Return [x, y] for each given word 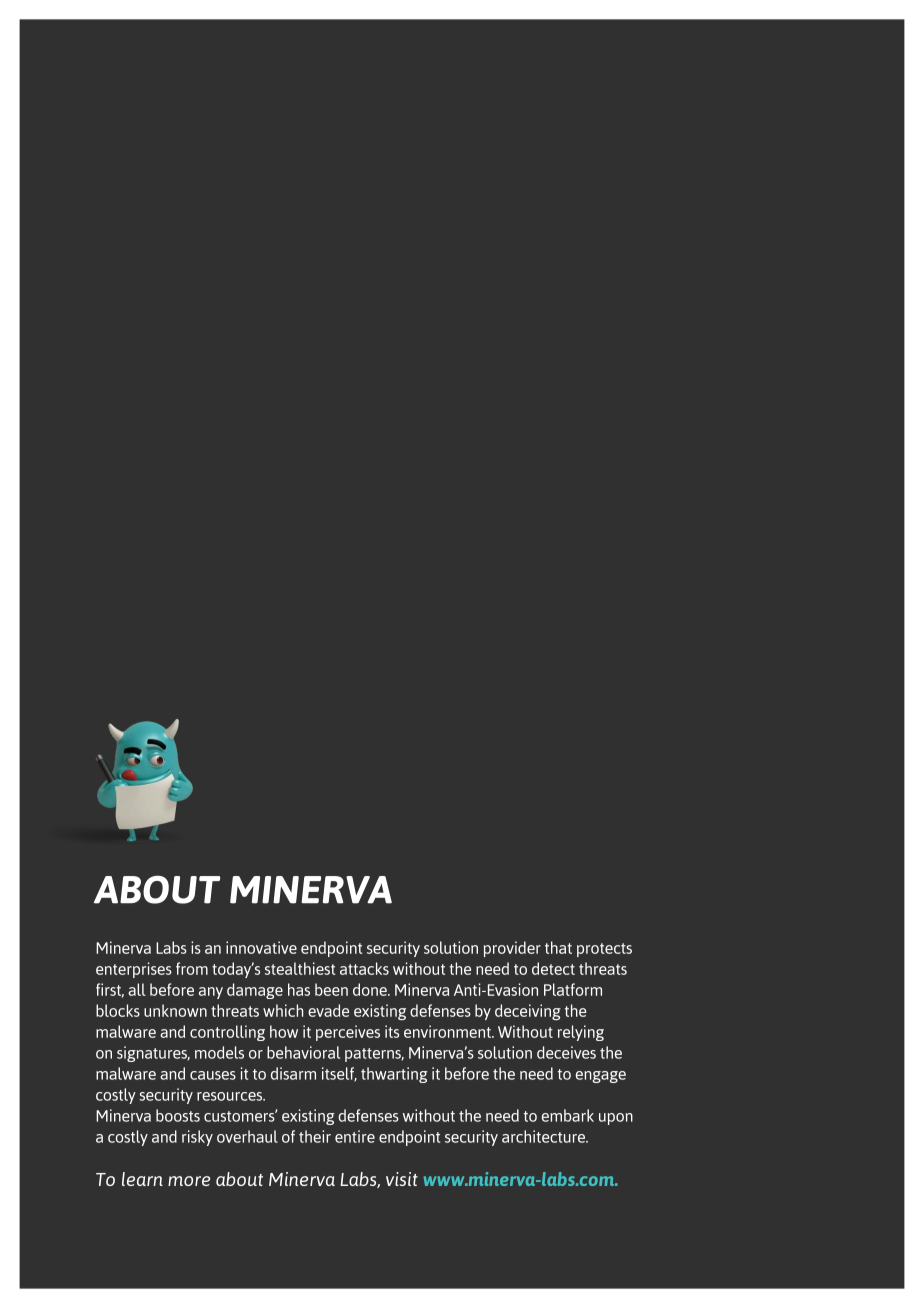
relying [581, 1033]
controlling [227, 1033]
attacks [364, 968]
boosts [178, 1115]
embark [568, 1115]
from [192, 968]
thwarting [394, 1075]
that [558, 947]
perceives [348, 1033]
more [189, 1181]
